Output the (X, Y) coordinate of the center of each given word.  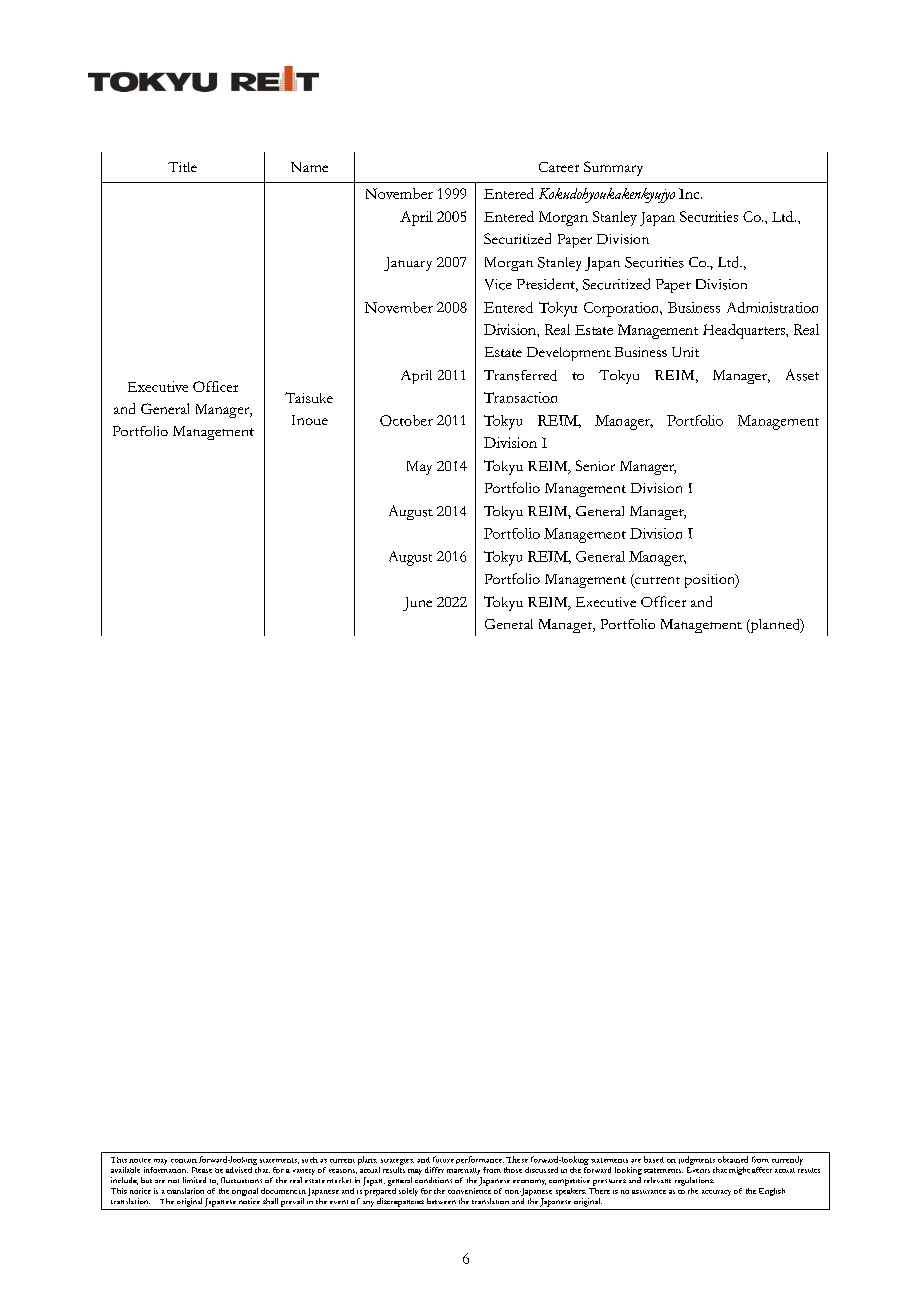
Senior (595, 465)
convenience (469, 1189)
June (417, 604)
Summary (613, 168)
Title (182, 167)
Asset (802, 375)
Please (202, 1170)
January (408, 264)
